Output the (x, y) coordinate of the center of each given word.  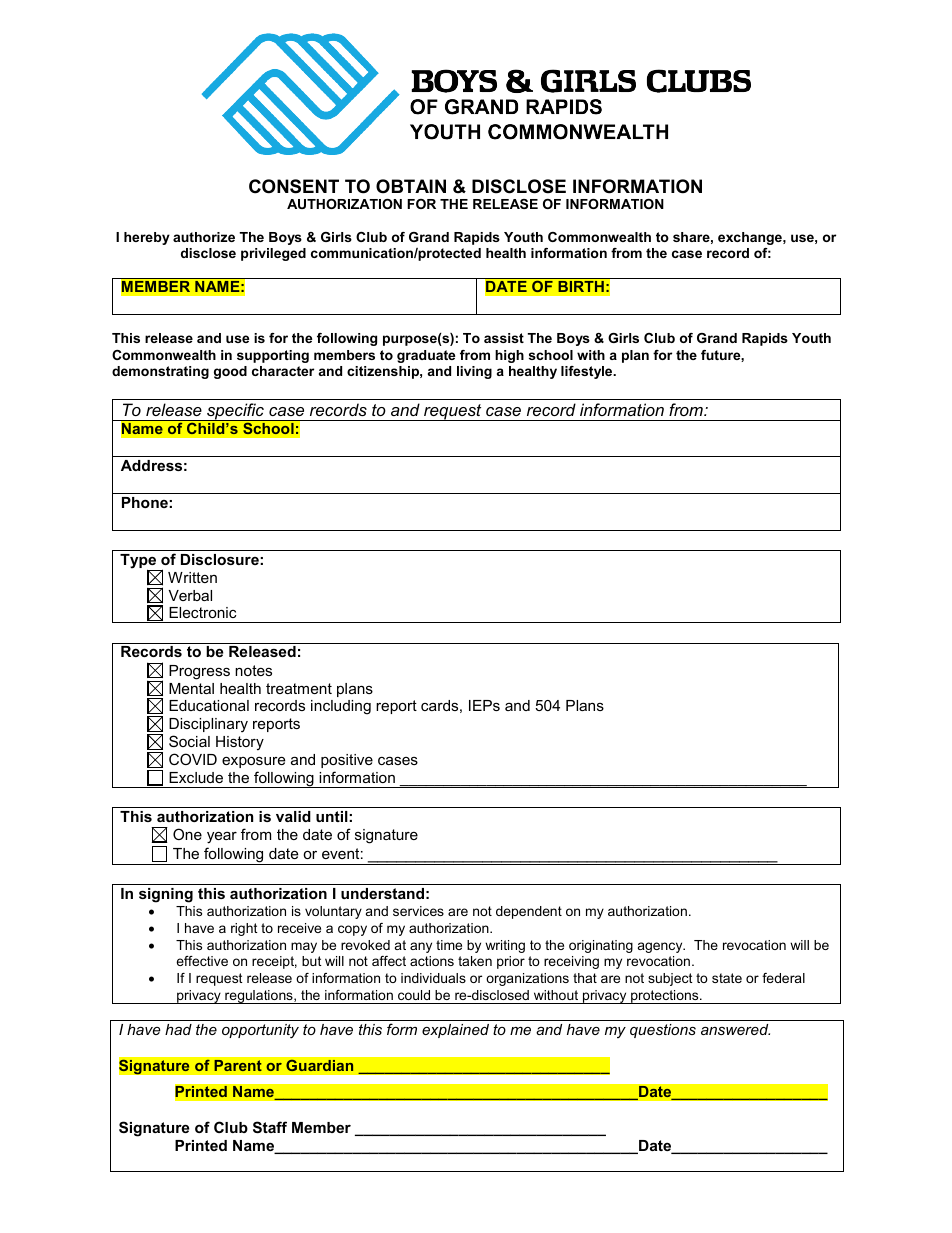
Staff (270, 1127)
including (341, 707)
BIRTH (581, 286)
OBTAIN (411, 186)
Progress (199, 672)
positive (347, 761)
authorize (204, 237)
